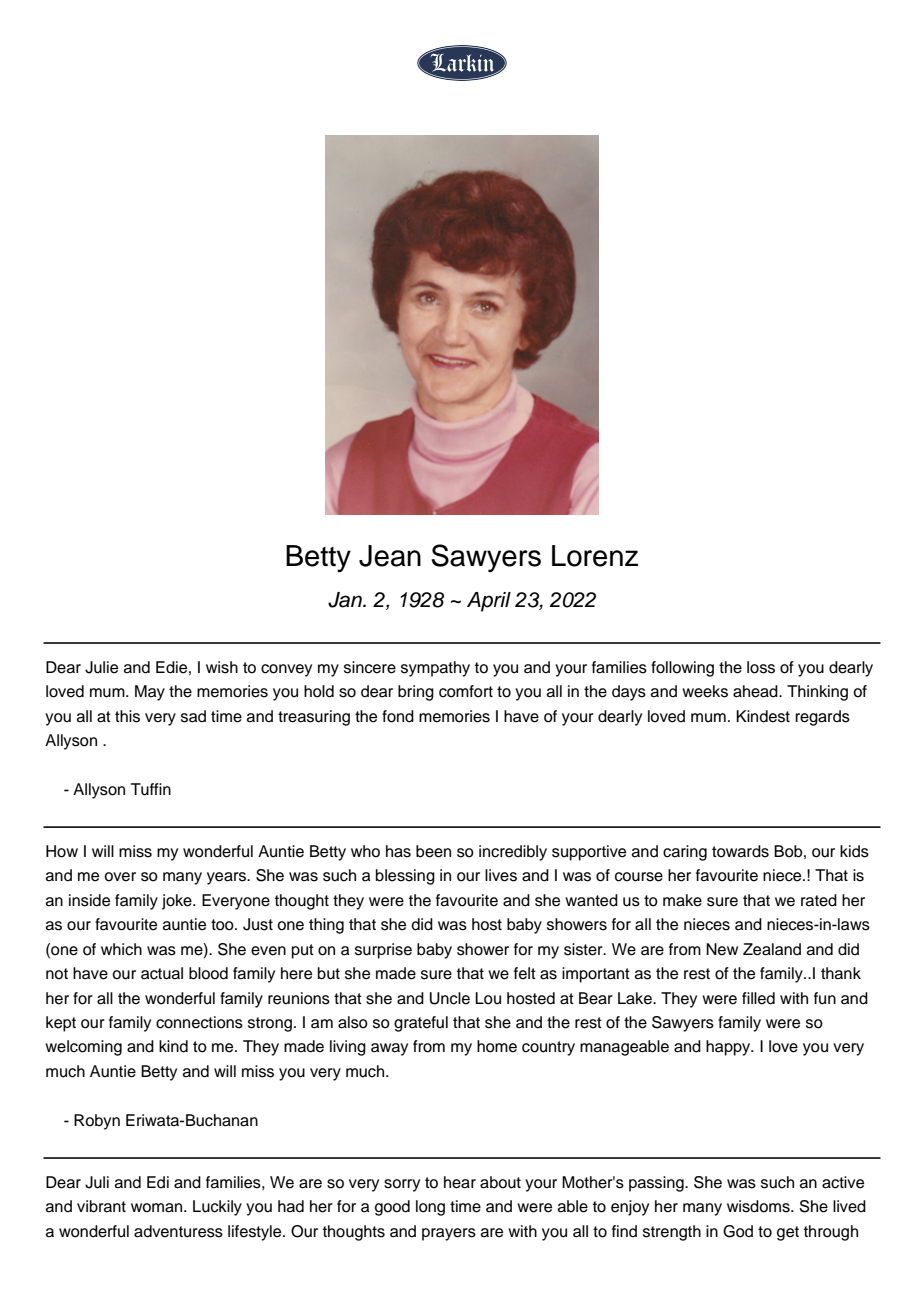 This page has height=1308, width=924. I want to click on Lorenz, so click(595, 556).
